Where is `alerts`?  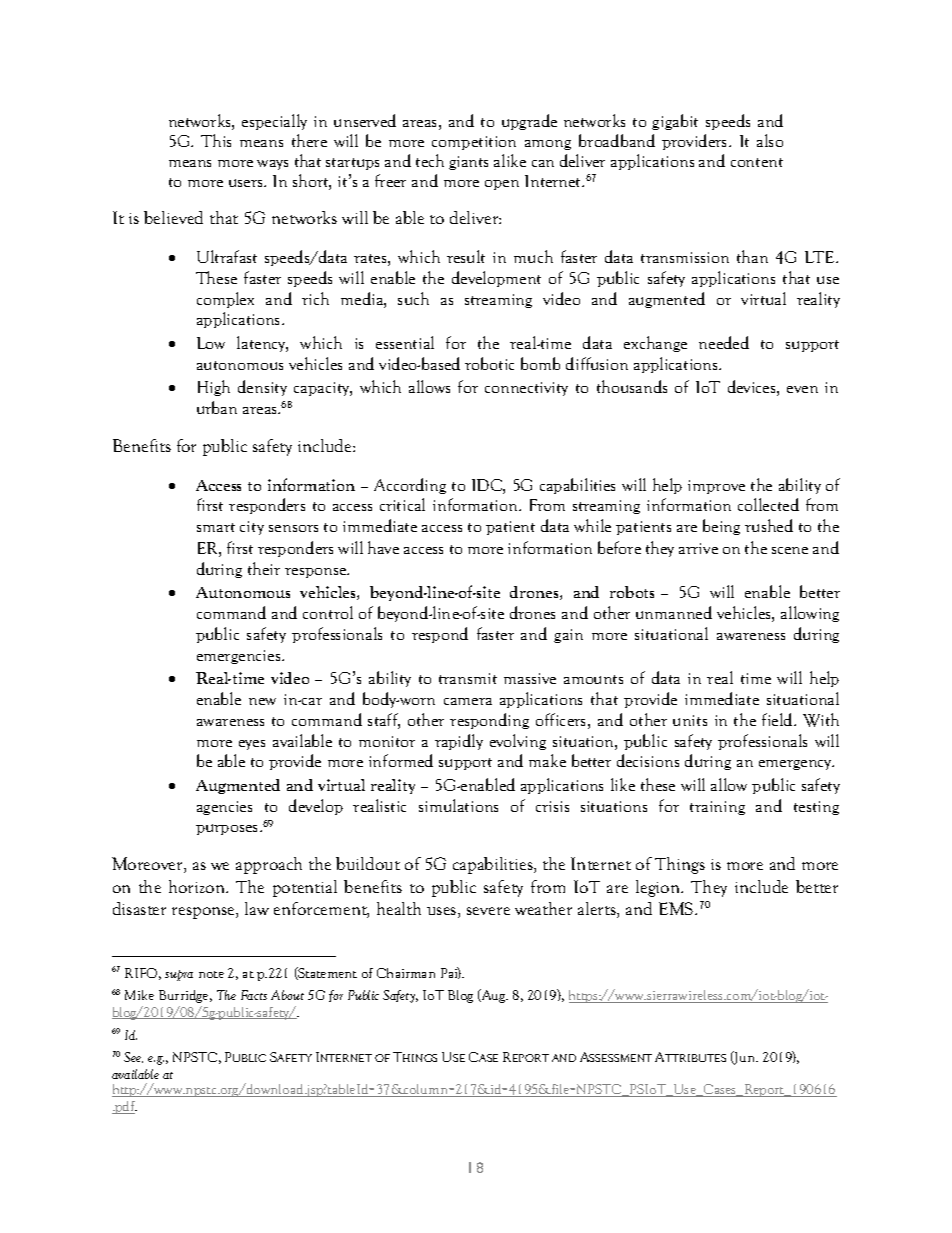 alerts is located at coordinates (598, 910).
